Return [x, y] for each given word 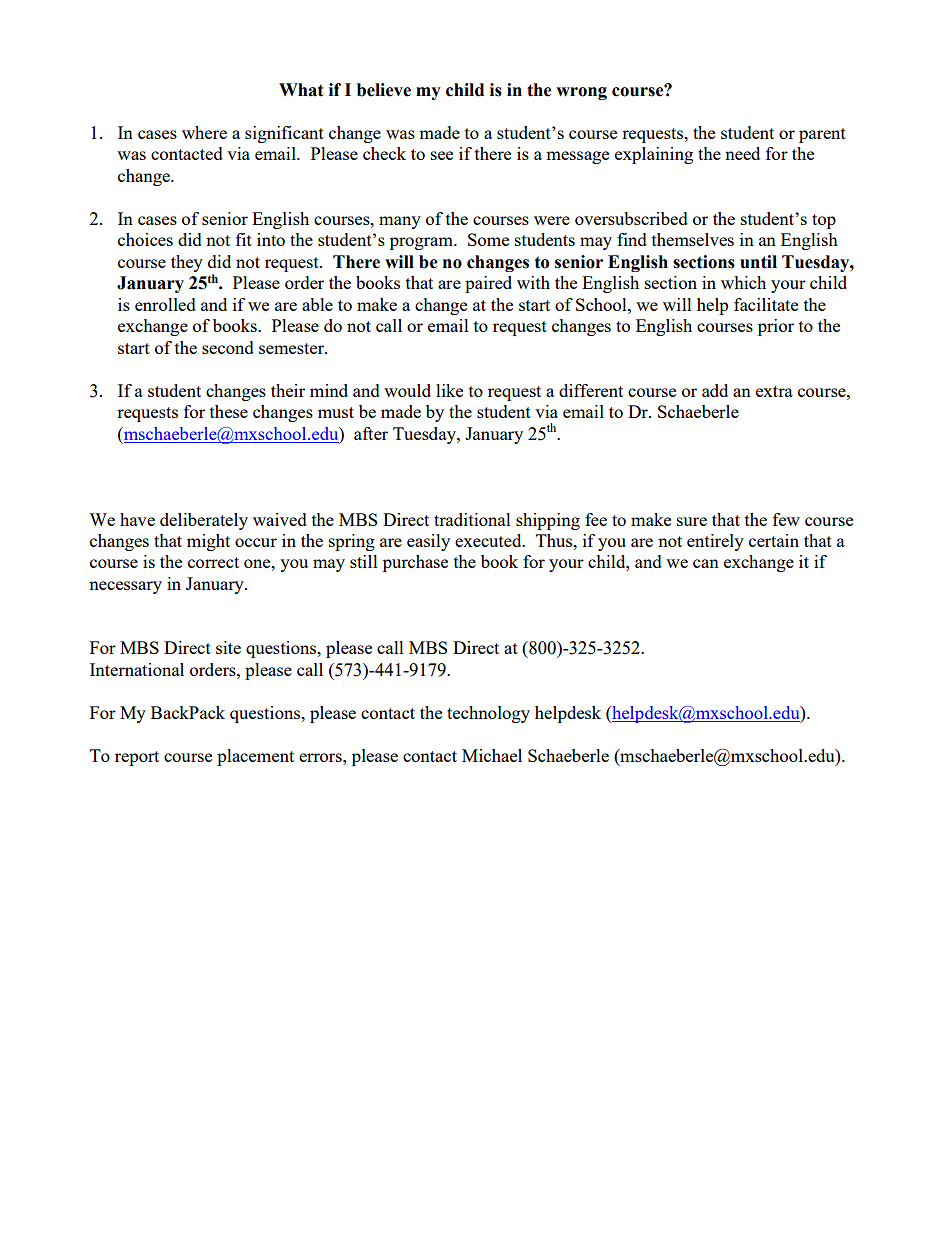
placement [255, 757]
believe [384, 90]
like [449, 390]
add [715, 390]
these [229, 411]
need [742, 153]
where [204, 132]
